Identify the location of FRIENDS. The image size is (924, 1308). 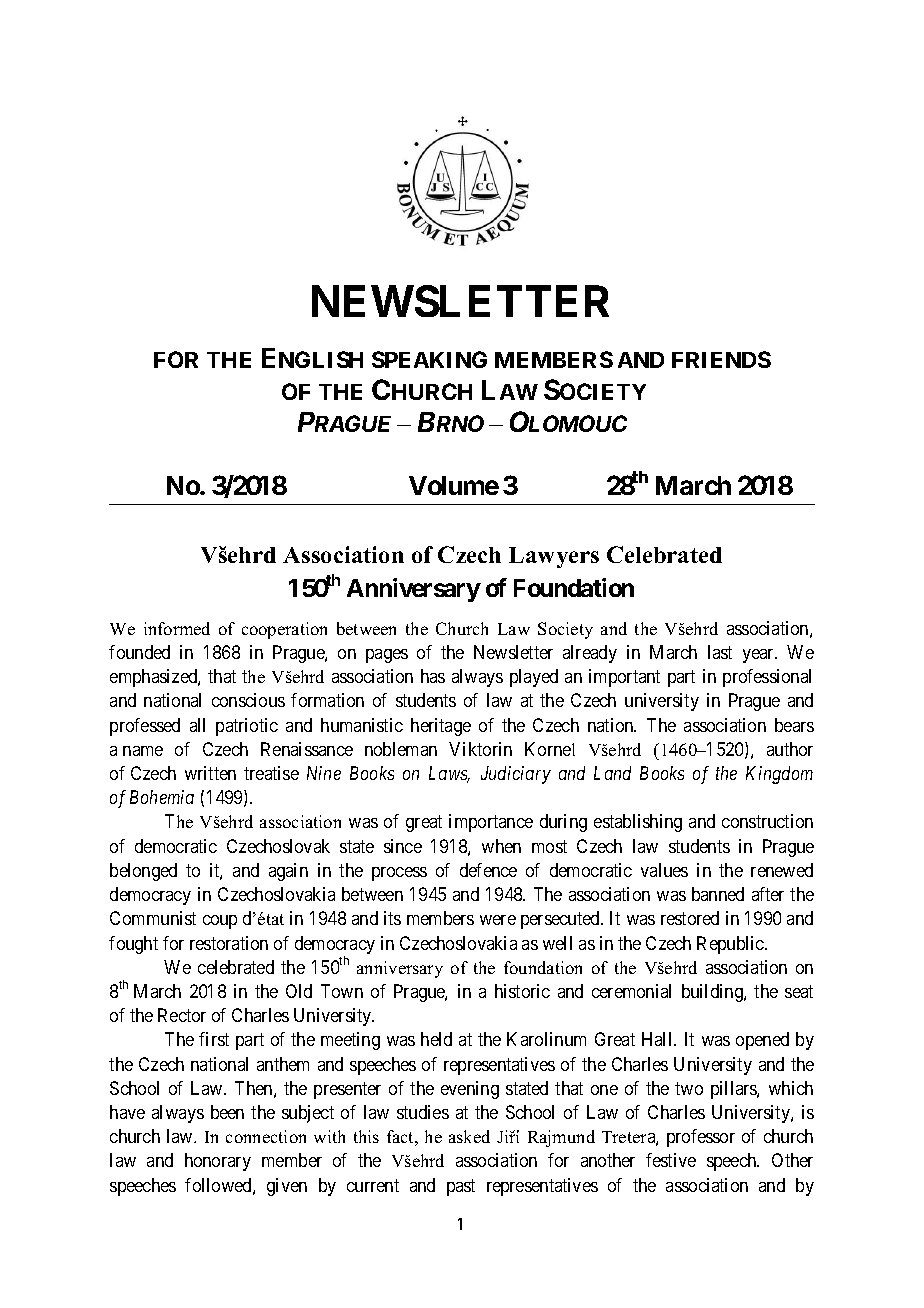
(721, 359).
